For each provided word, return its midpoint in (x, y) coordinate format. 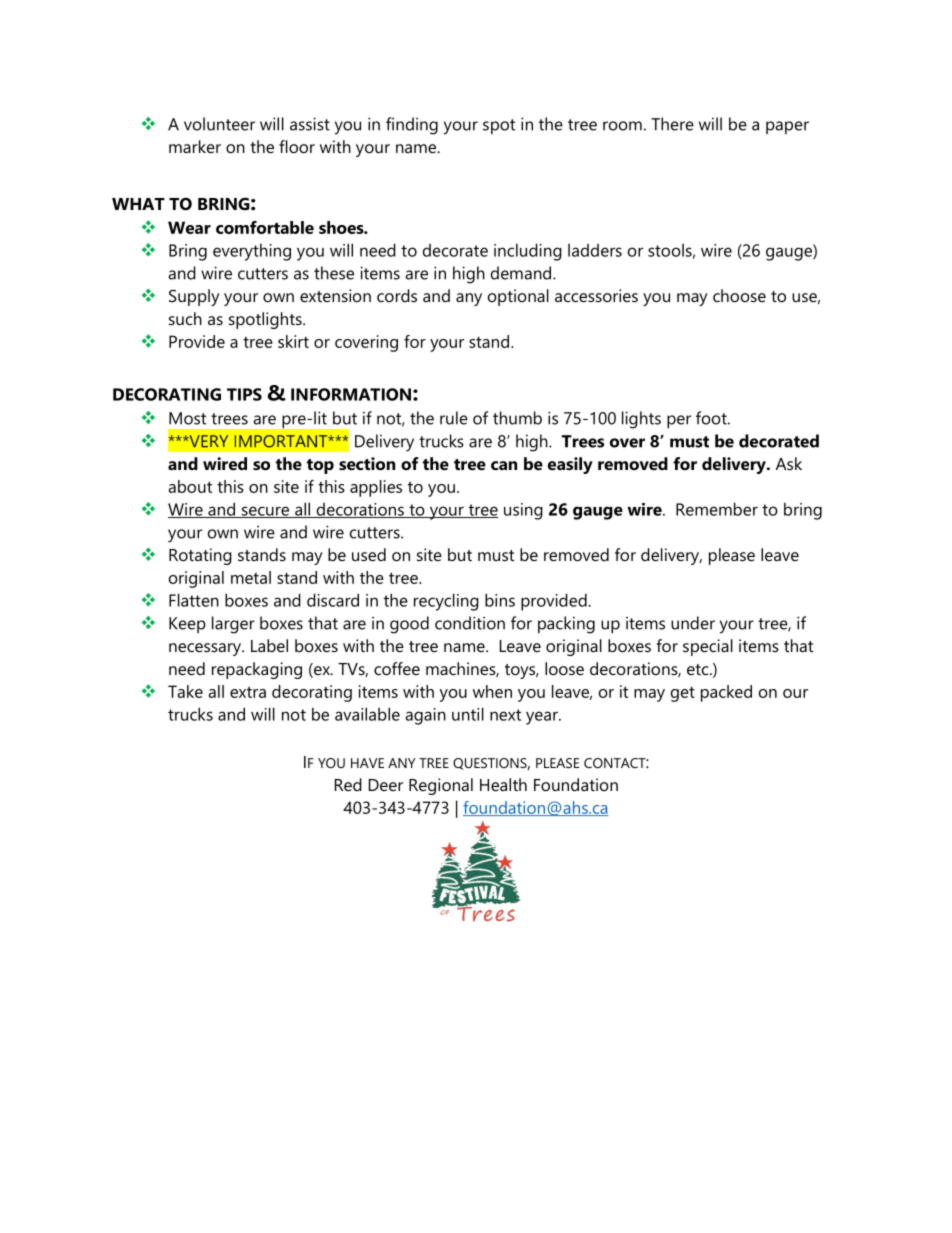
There (672, 124)
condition (470, 623)
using (523, 511)
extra (248, 692)
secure (265, 512)
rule (454, 418)
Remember (717, 509)
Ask (789, 463)
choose (739, 295)
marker (195, 146)
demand (522, 273)
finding (412, 126)
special (708, 647)
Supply (194, 297)
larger (233, 625)
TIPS (244, 394)
